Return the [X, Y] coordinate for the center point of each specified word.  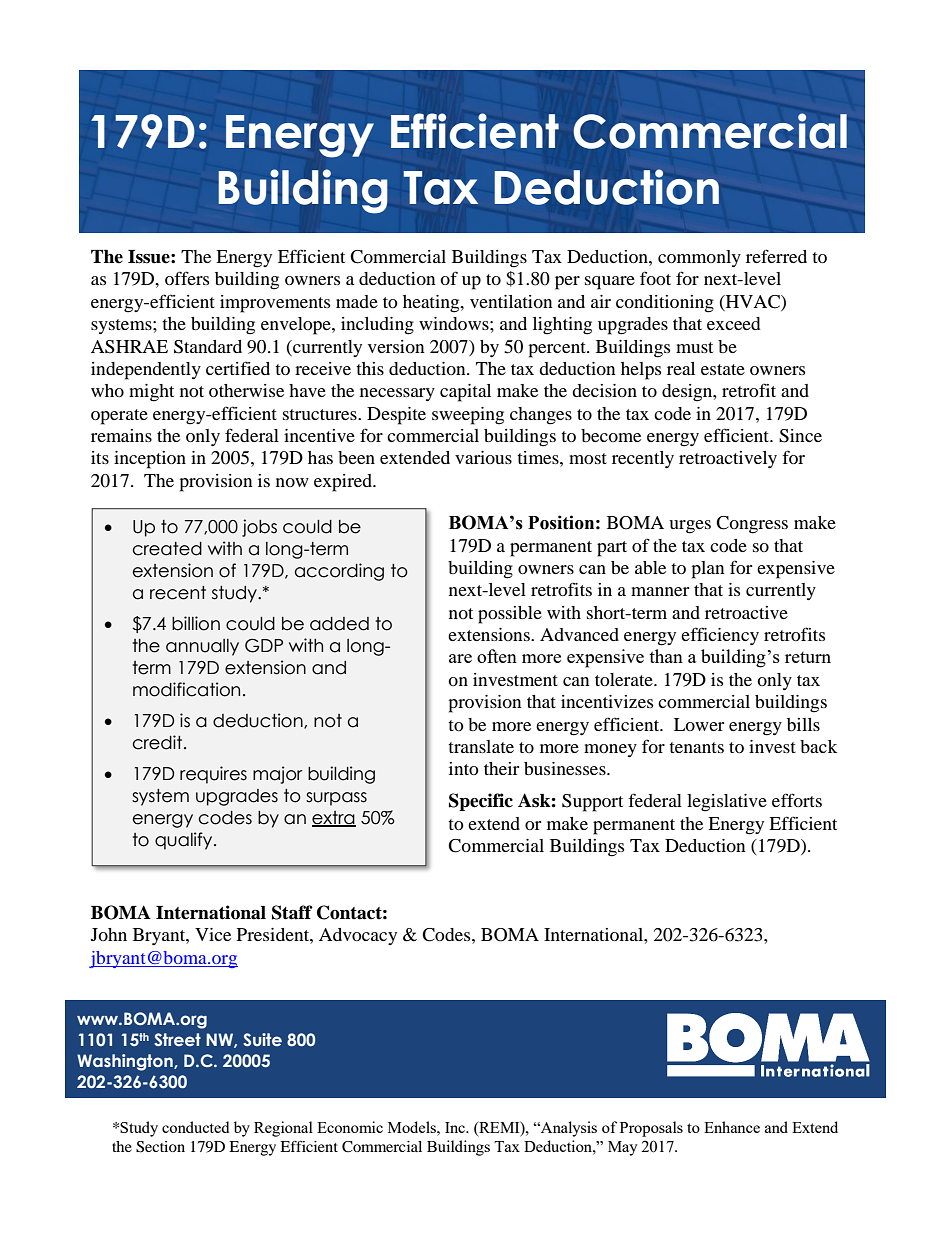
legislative [727, 803]
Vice [213, 934]
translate [481, 746]
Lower [699, 724]
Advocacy [358, 936]
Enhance [732, 1127]
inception [150, 460]
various [483, 457]
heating [432, 304]
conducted [195, 1127]
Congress [752, 525]
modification [186, 689]
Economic [350, 1127]
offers [187, 278]
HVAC [753, 302]
